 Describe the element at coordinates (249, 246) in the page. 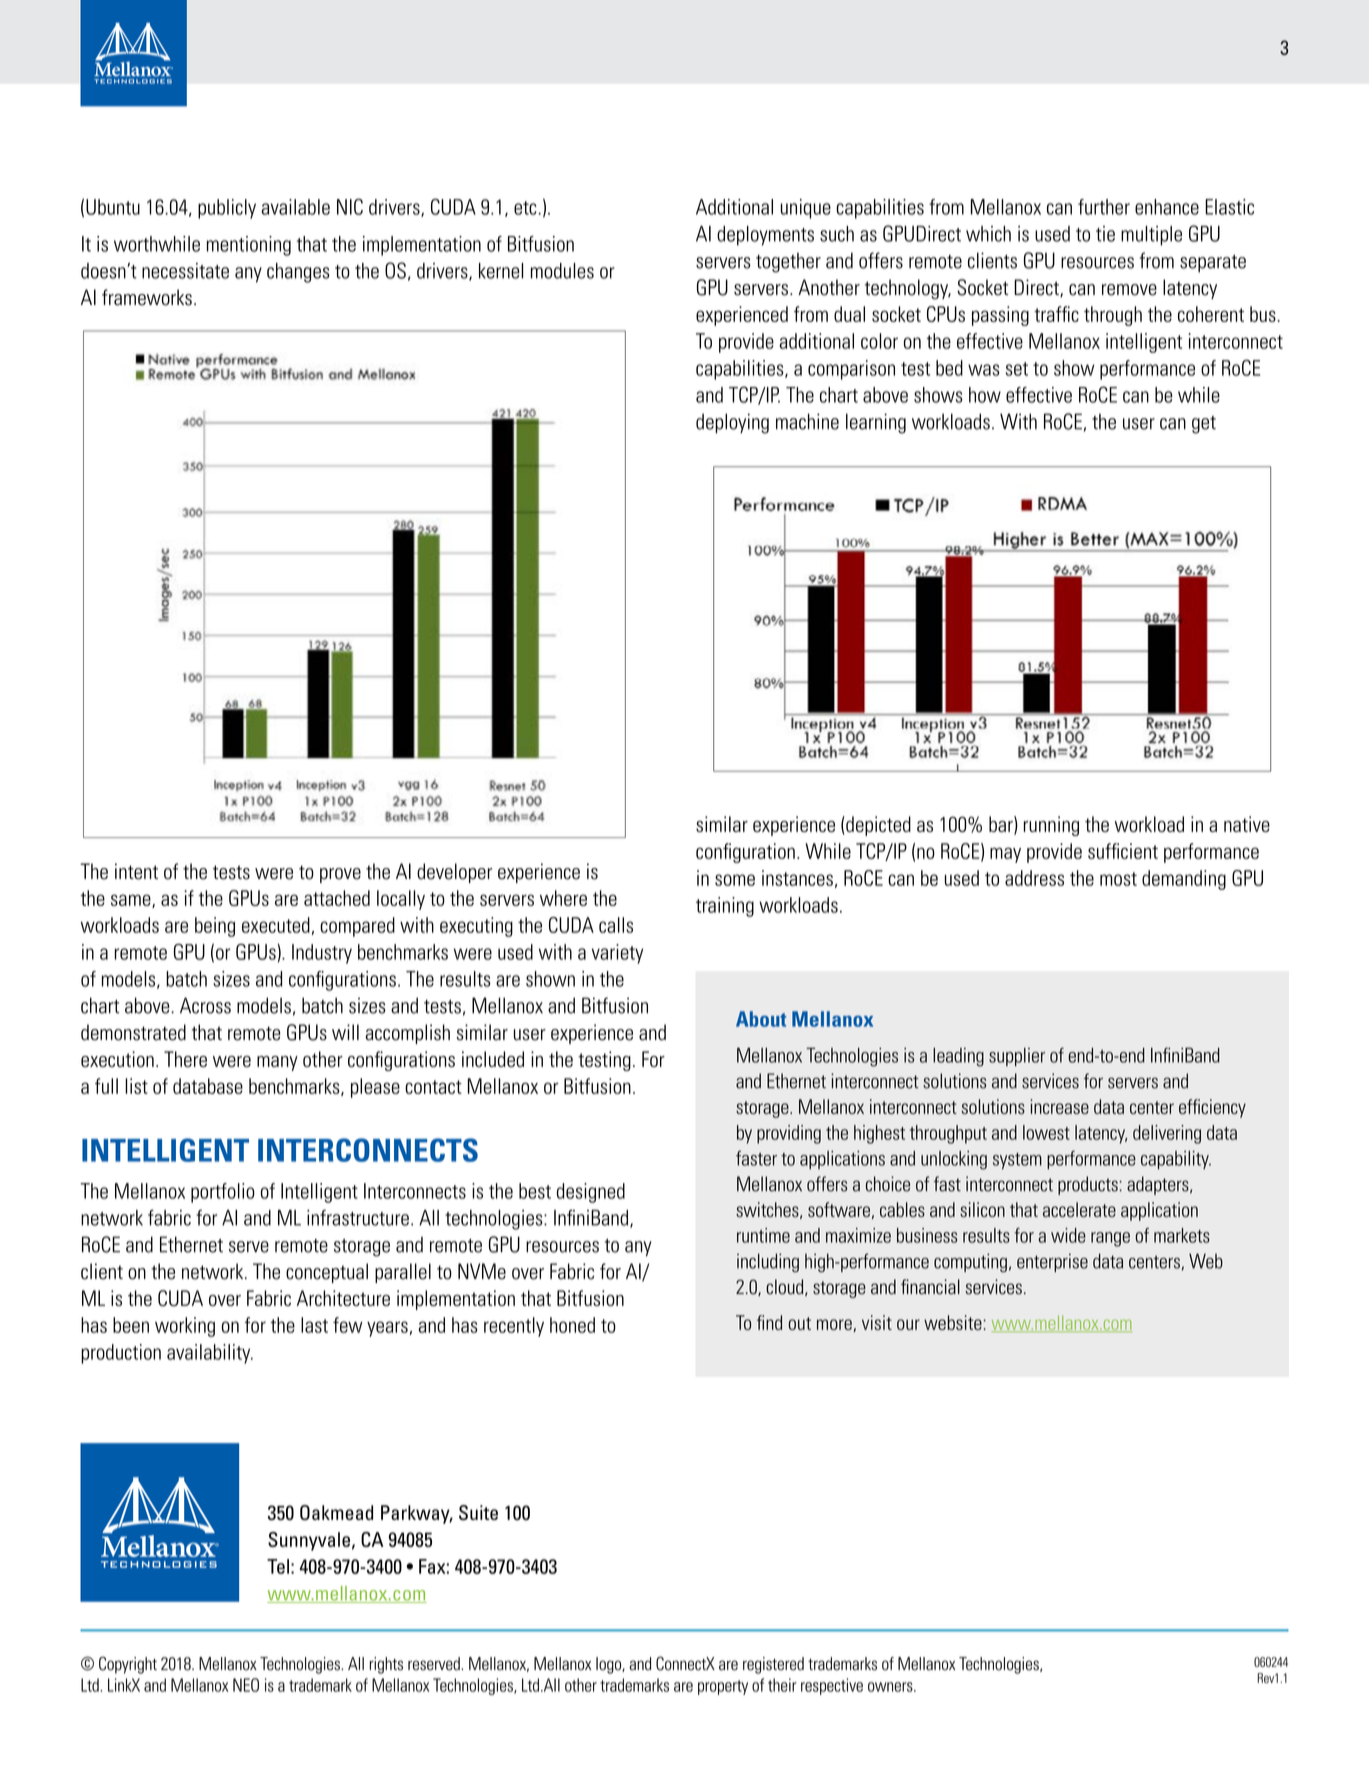

I see `mentioning` at that location.
